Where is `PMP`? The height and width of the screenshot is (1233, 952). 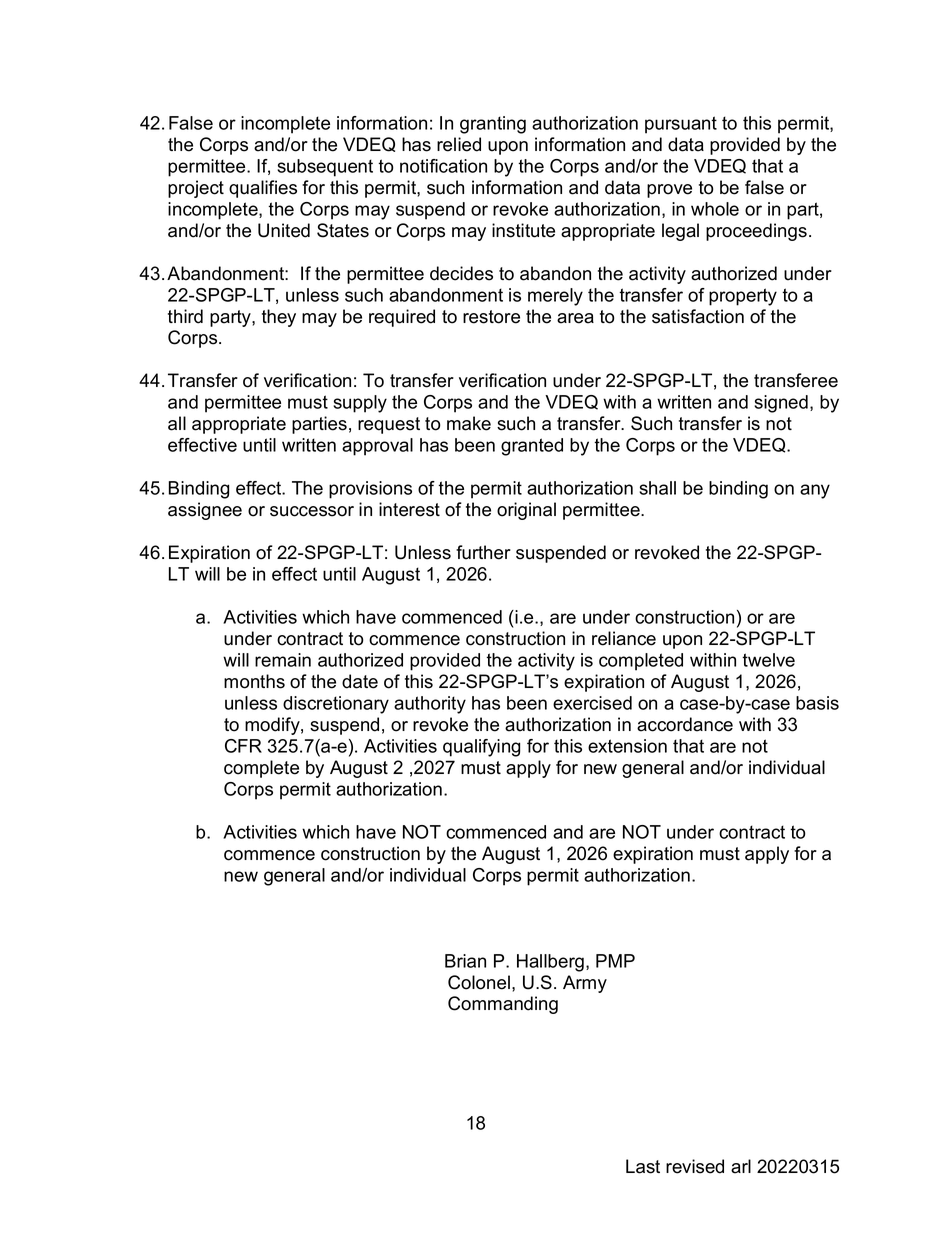
PMP is located at coordinates (615, 961).
